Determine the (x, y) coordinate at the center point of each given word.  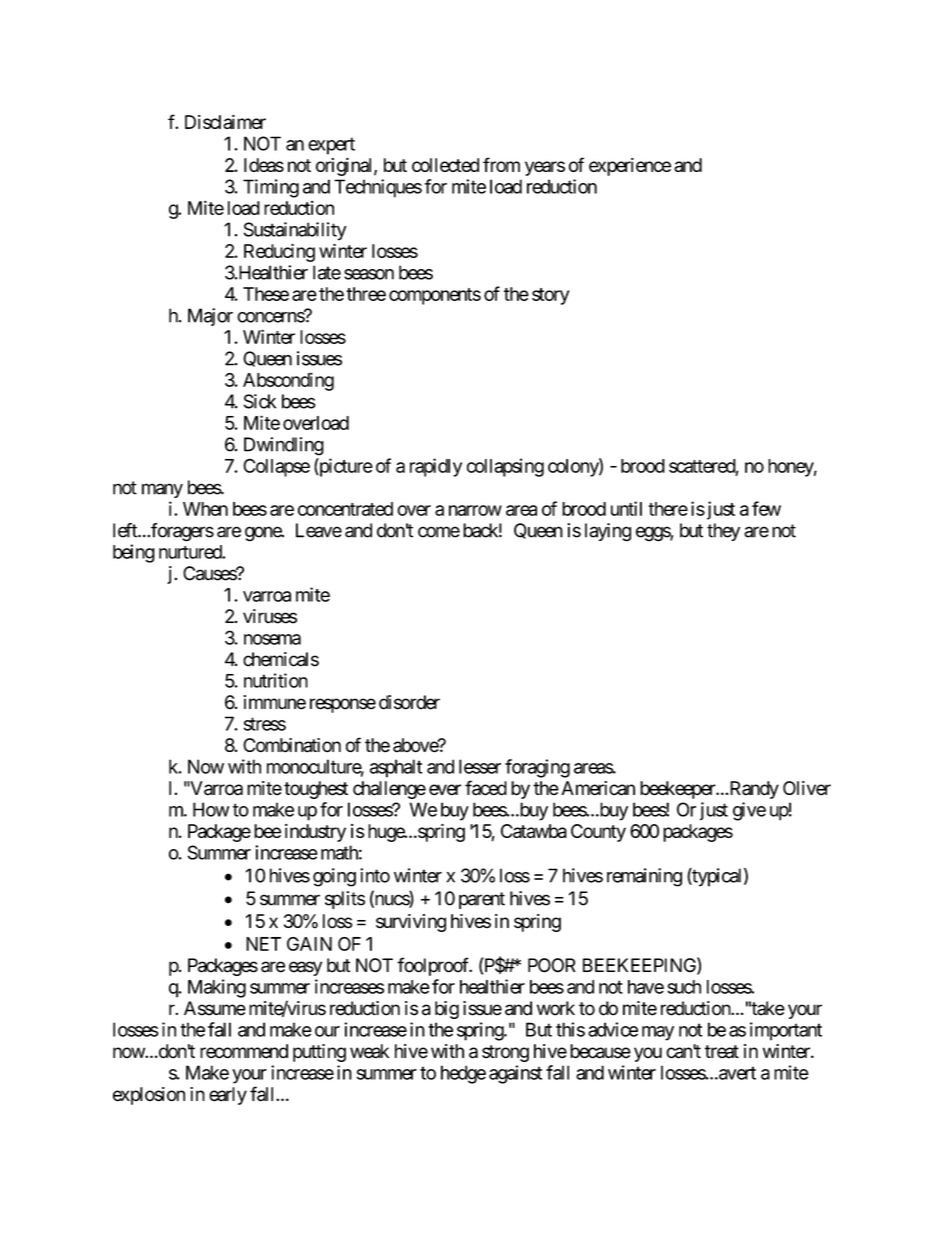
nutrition (276, 680)
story (550, 296)
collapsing (505, 467)
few (766, 508)
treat (722, 1052)
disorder (409, 702)
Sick (260, 401)
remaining (644, 877)
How (211, 809)
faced (486, 788)
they (723, 532)
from (501, 164)
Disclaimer (225, 122)
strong (505, 1053)
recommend (244, 1051)
